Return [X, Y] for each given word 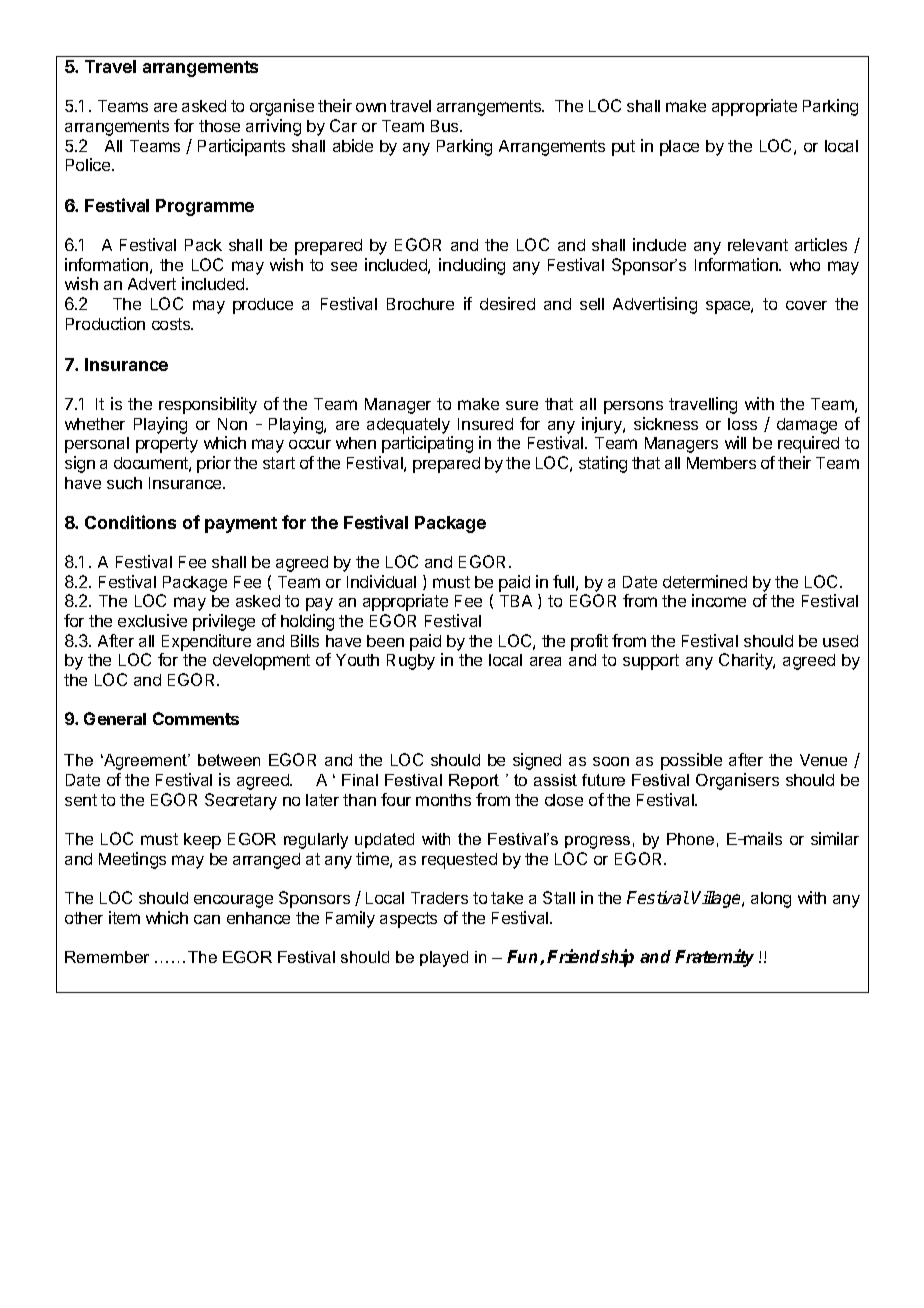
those [219, 126]
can [207, 919]
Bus [446, 126]
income [719, 600]
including [472, 266]
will [735, 442]
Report [474, 781]
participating [427, 444]
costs [172, 324]
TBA [516, 601]
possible [691, 761]
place [679, 148]
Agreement [146, 762]
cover [806, 305]
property [167, 445]
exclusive [152, 620]
